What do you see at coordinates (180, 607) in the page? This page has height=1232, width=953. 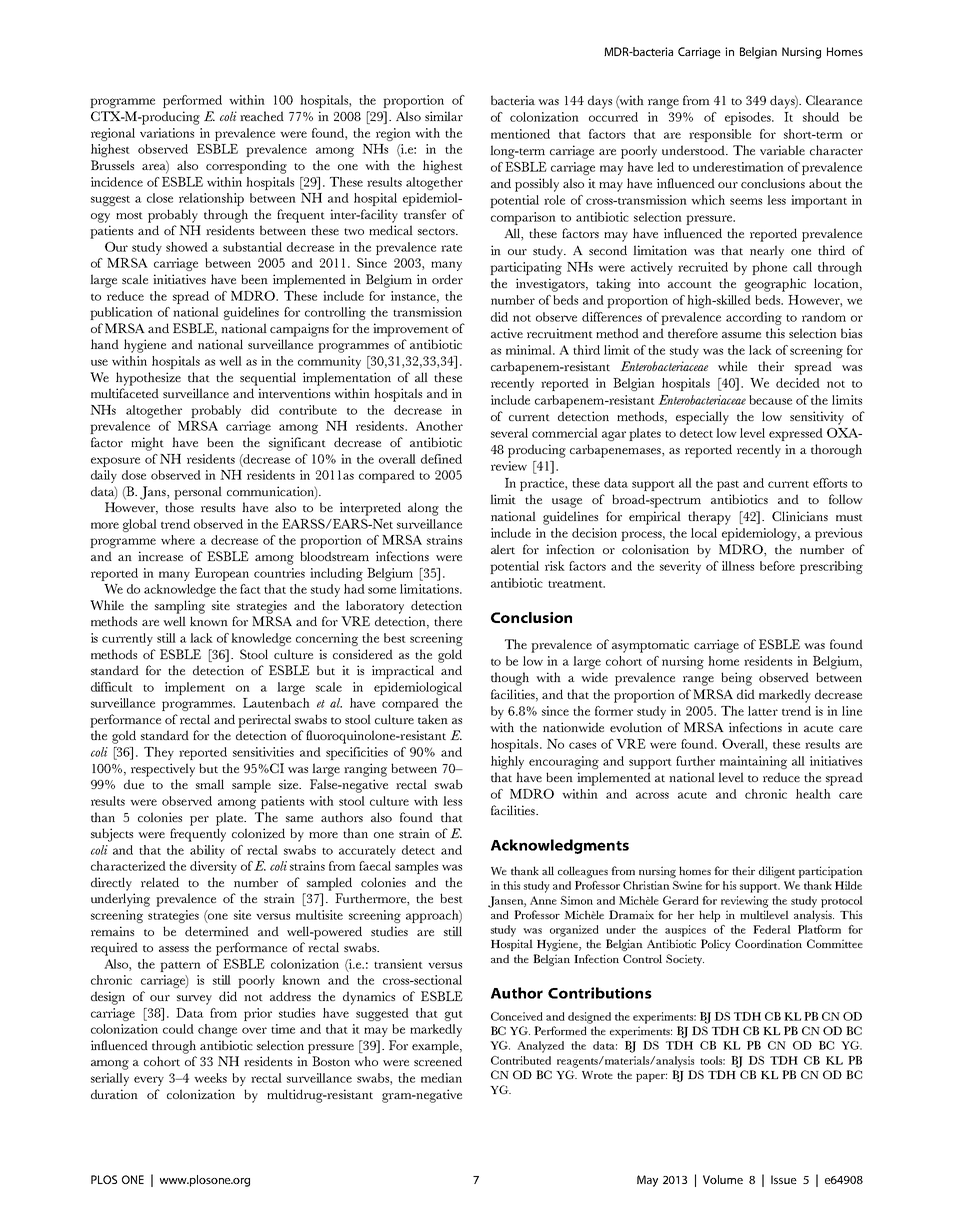 I see `sampling` at bounding box center [180, 607].
